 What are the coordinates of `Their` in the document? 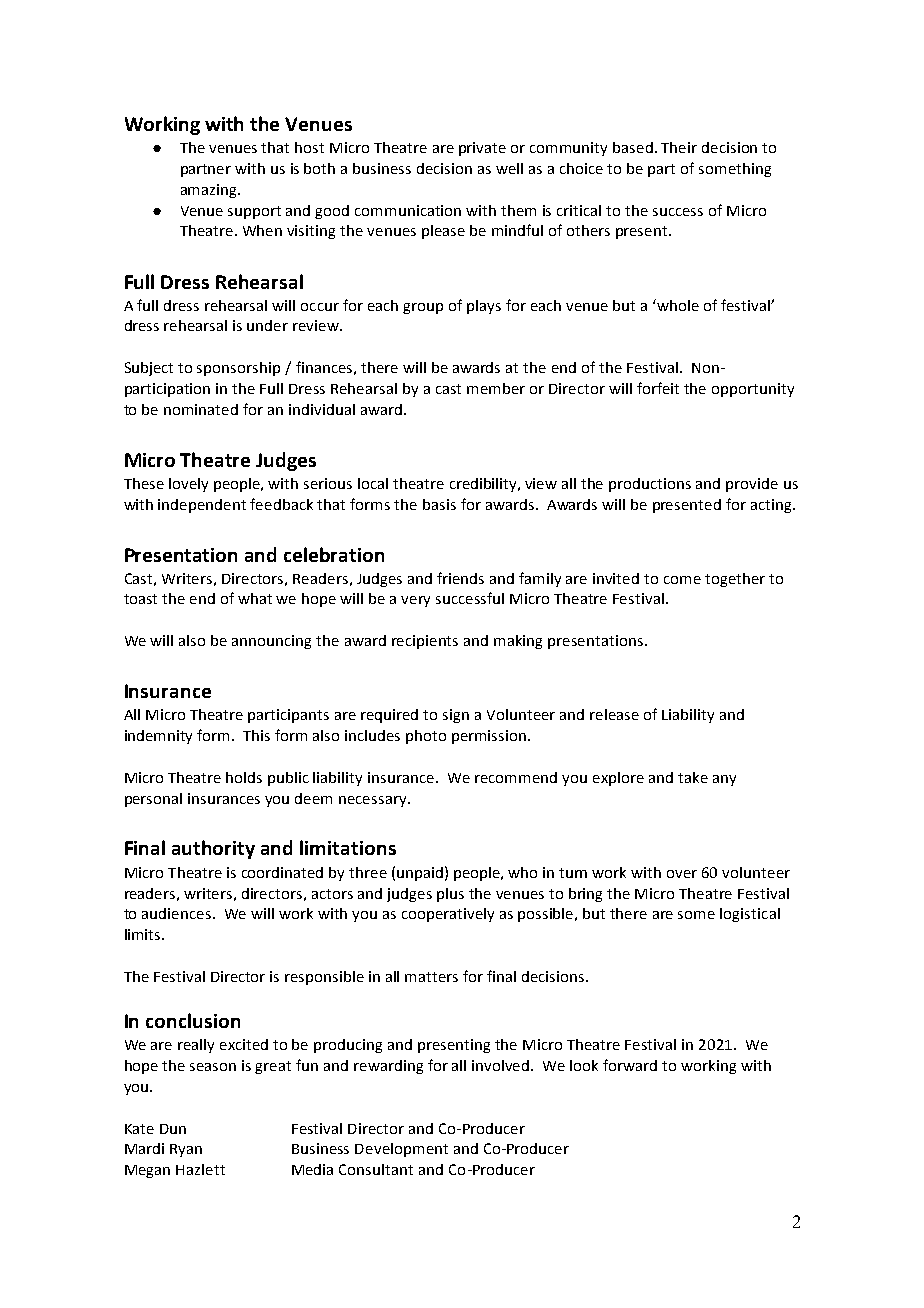 It's located at (679, 147).
